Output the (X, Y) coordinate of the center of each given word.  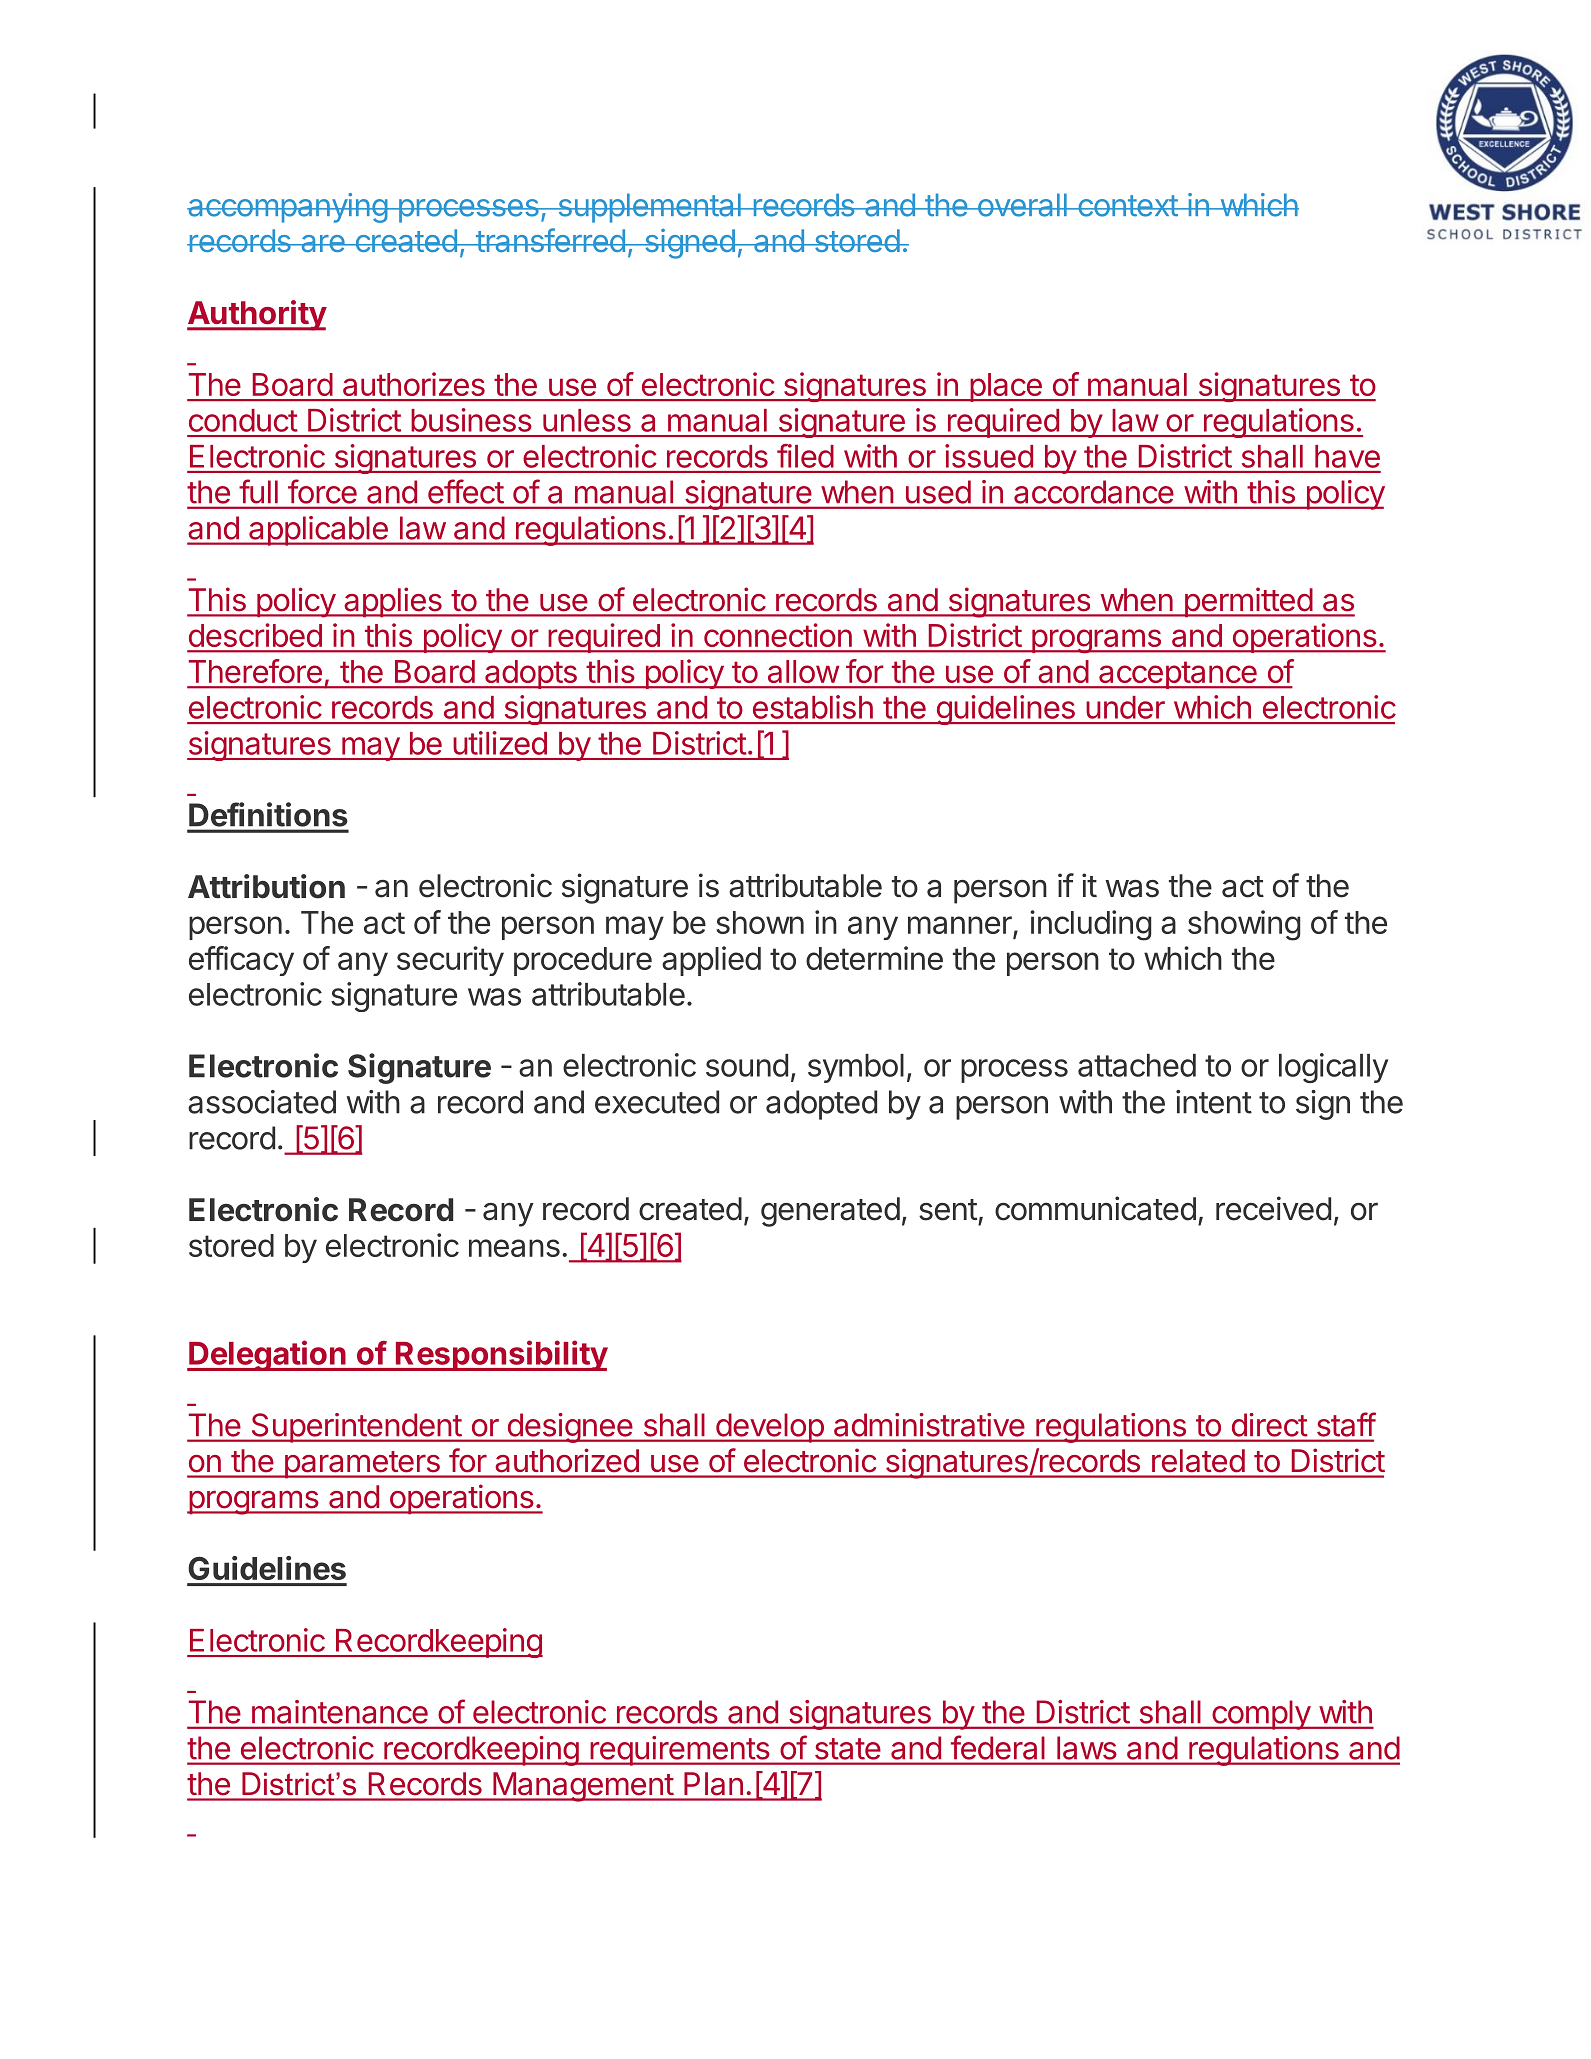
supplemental (649, 208)
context (1127, 206)
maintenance (340, 1712)
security (450, 961)
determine (874, 958)
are (323, 243)
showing (1244, 925)
